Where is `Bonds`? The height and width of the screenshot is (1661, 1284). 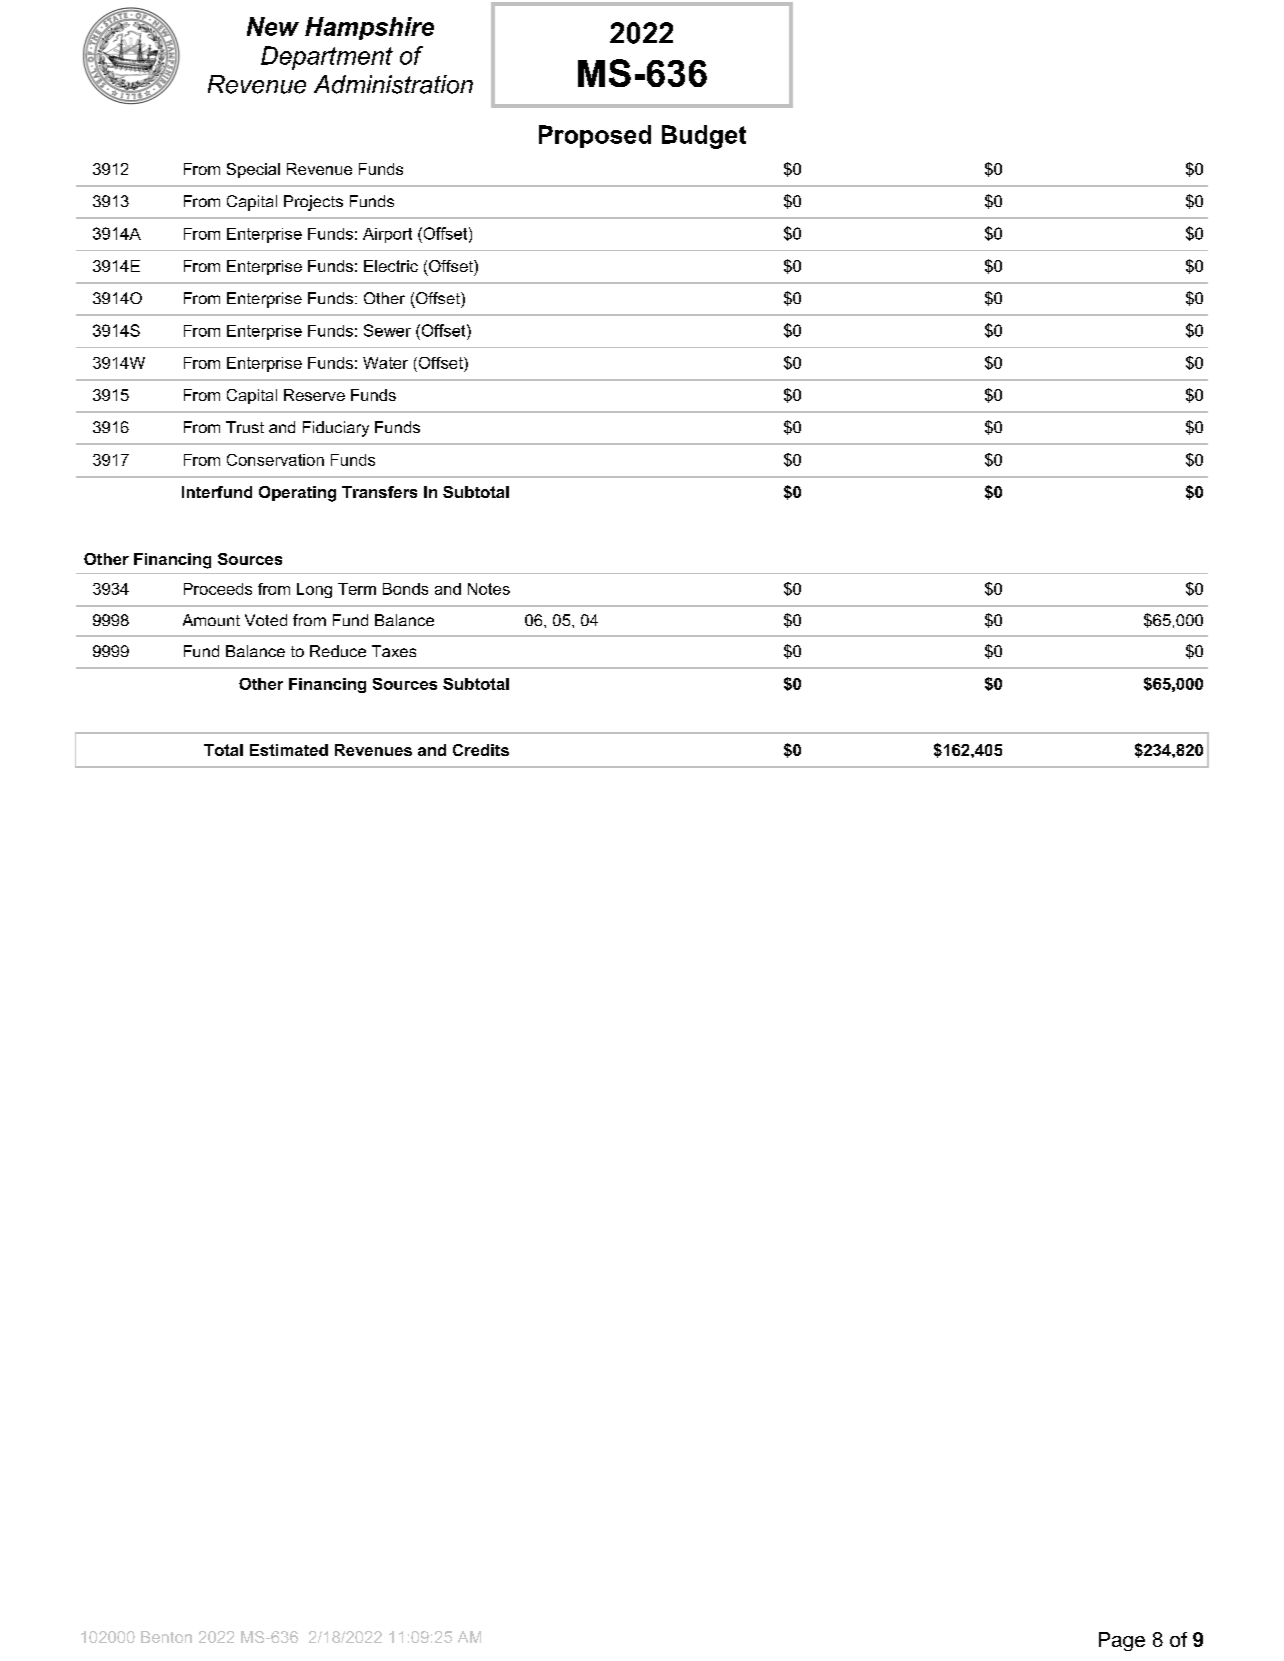
Bonds is located at coordinates (405, 589).
